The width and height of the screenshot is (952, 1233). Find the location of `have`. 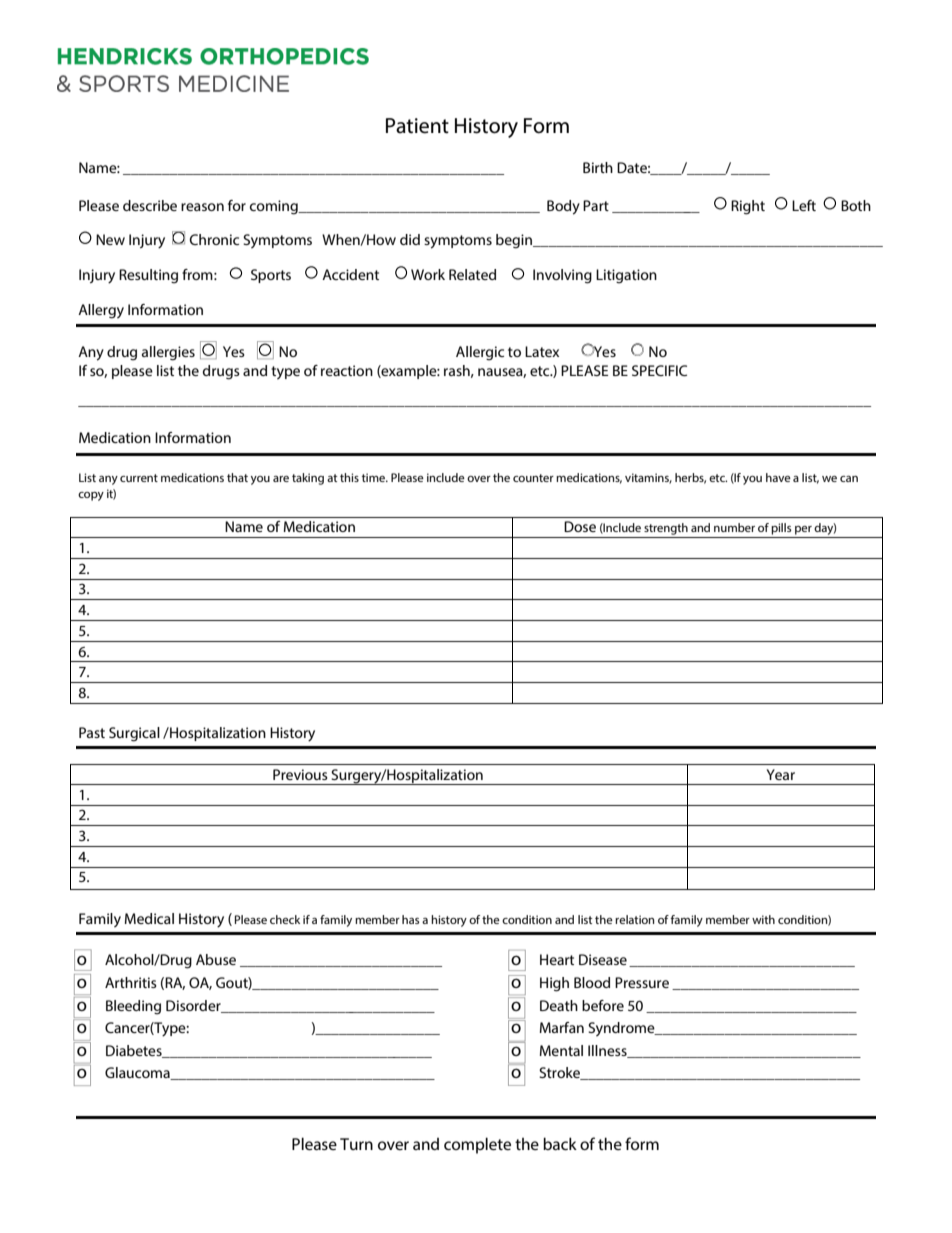

have is located at coordinates (778, 477).
